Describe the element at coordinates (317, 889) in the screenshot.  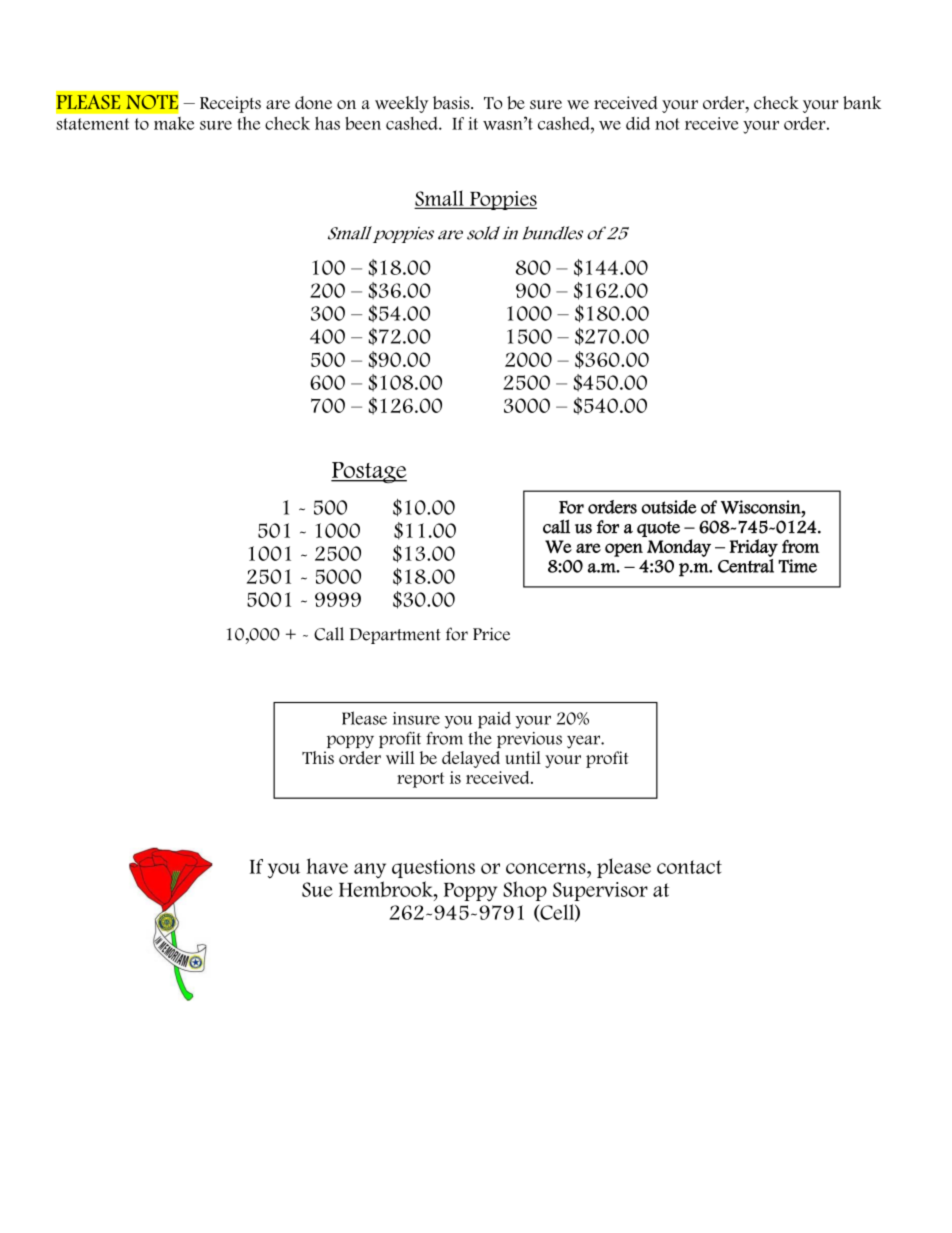
I see `Sue` at that location.
